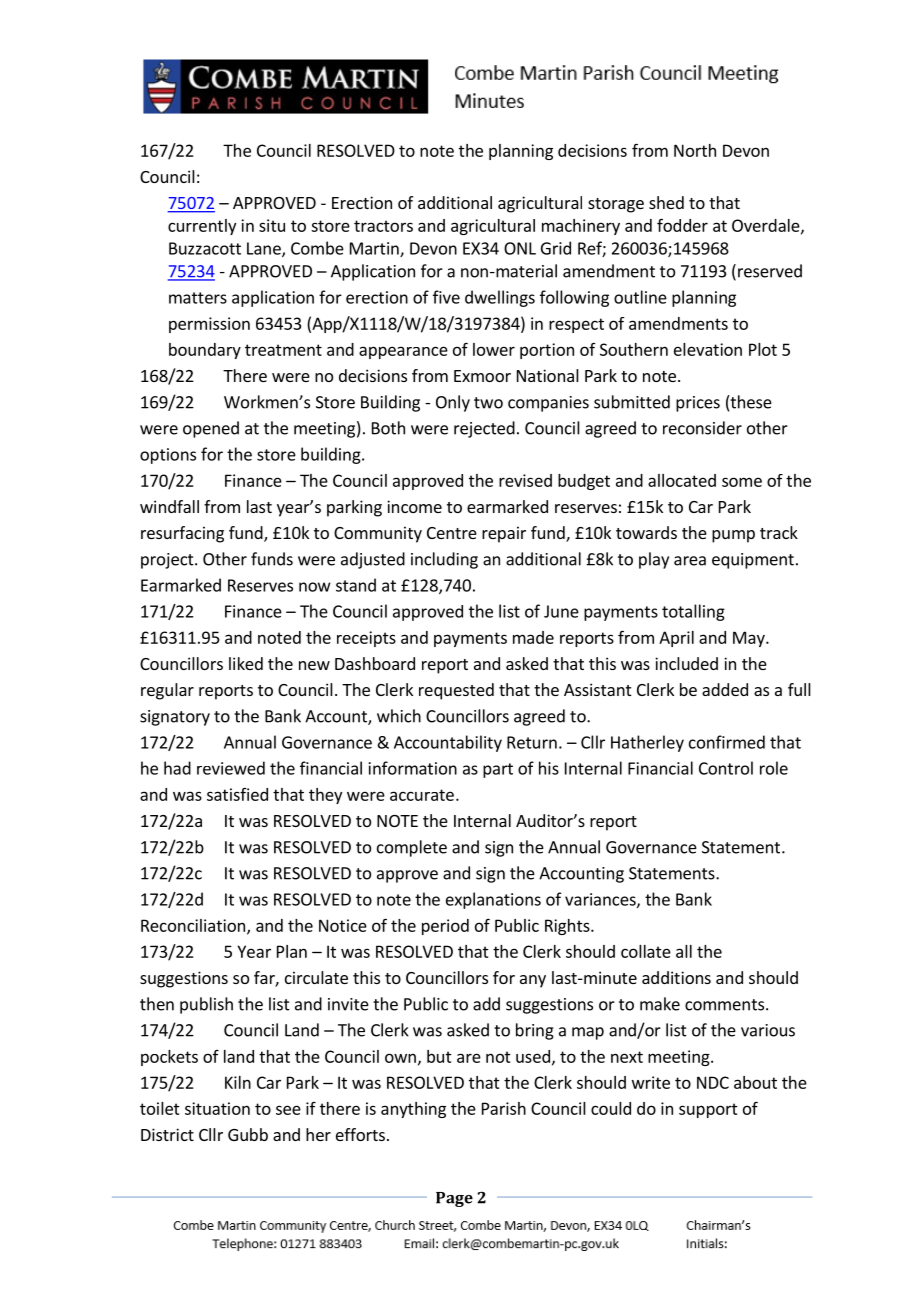 This document has width=924, height=1308. What do you see at coordinates (452, 533) in the document?
I see `Centre` at bounding box center [452, 533].
